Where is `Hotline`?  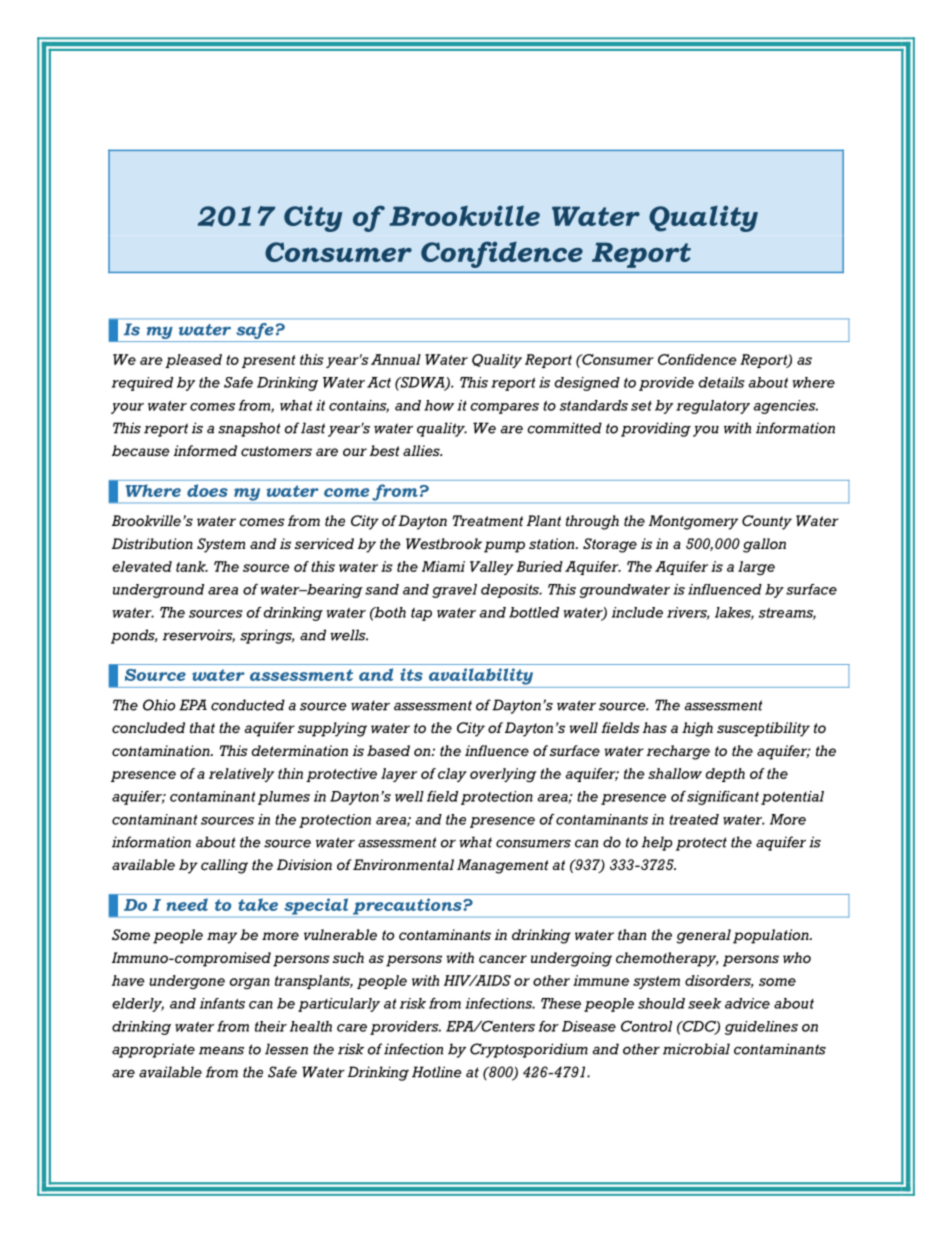
Hotline is located at coordinates (436, 1072).
